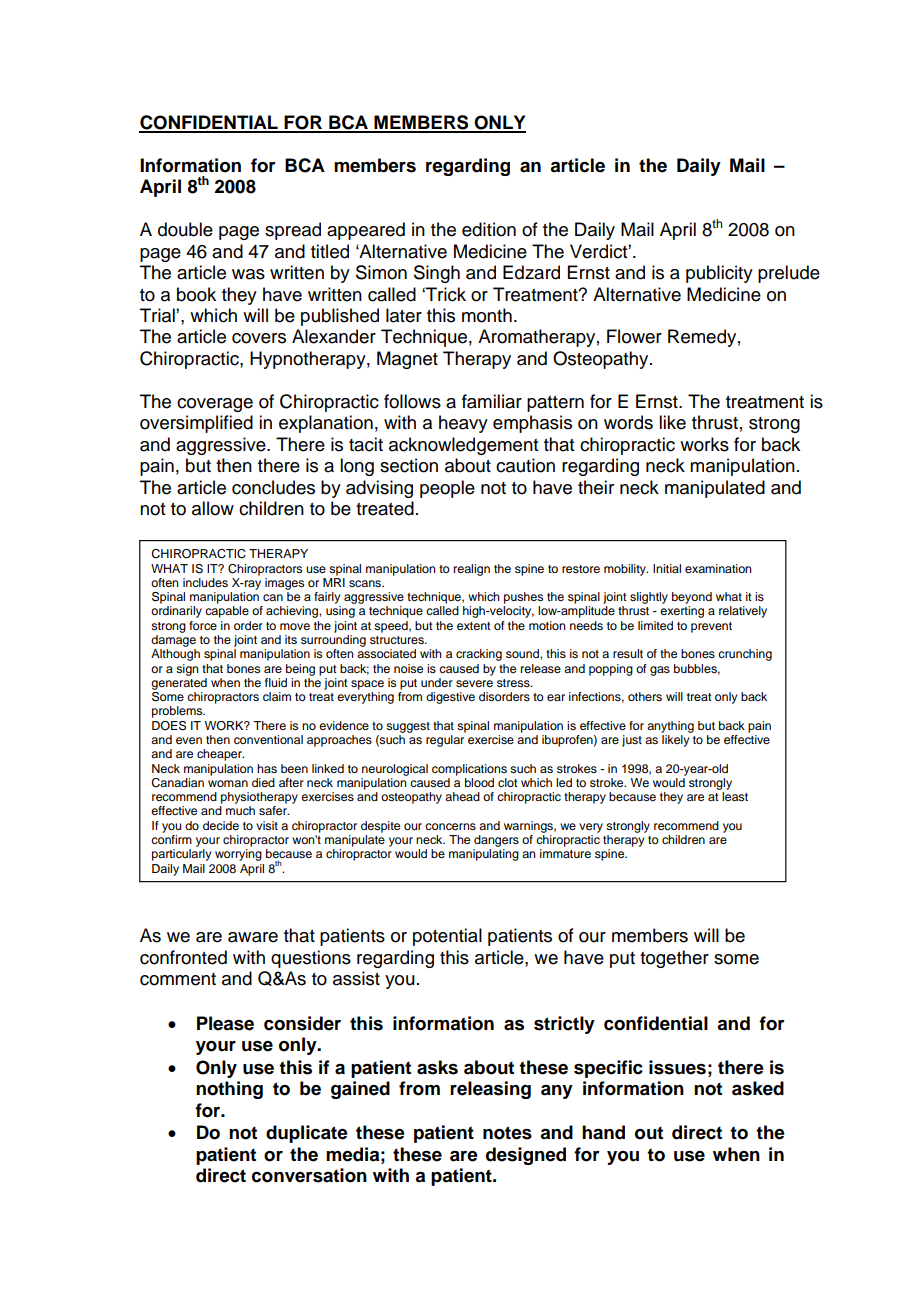  Describe the element at coordinates (507, 1133) in the image. I see `notes` at that location.
